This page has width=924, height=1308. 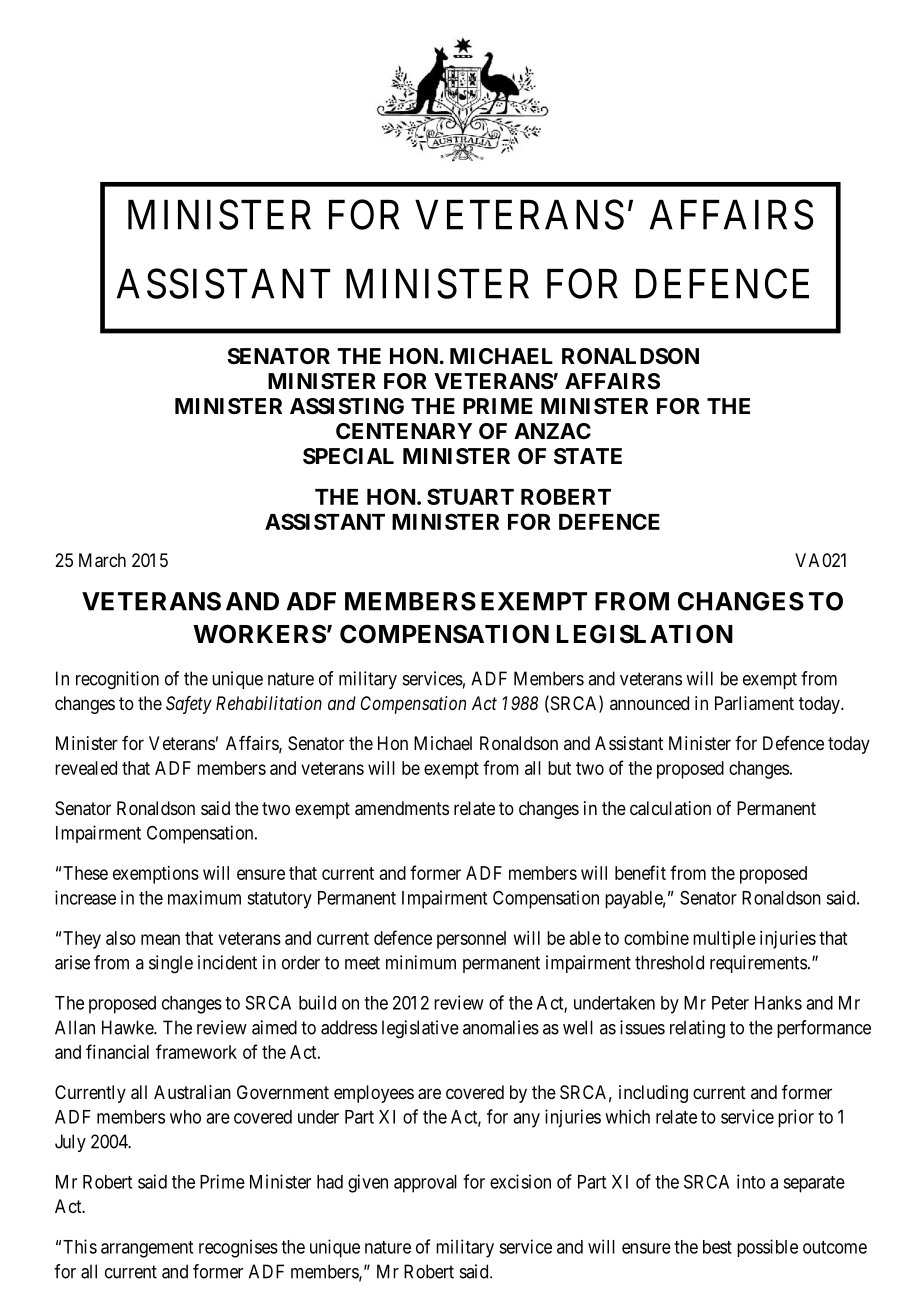 What do you see at coordinates (189, 705) in the page?
I see `Safety` at bounding box center [189, 705].
